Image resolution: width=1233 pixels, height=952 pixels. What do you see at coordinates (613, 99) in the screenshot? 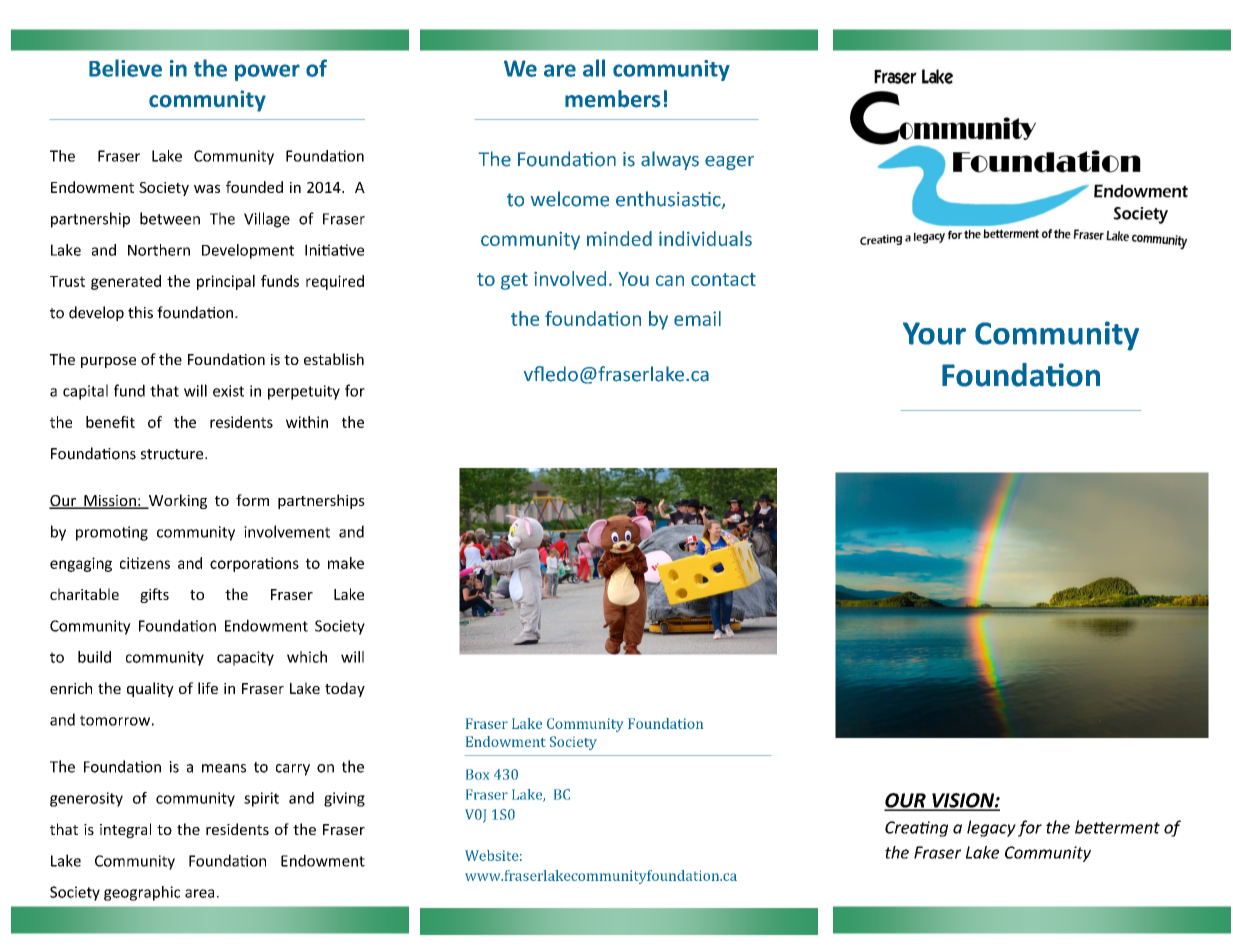
I see `members` at bounding box center [613, 99].
